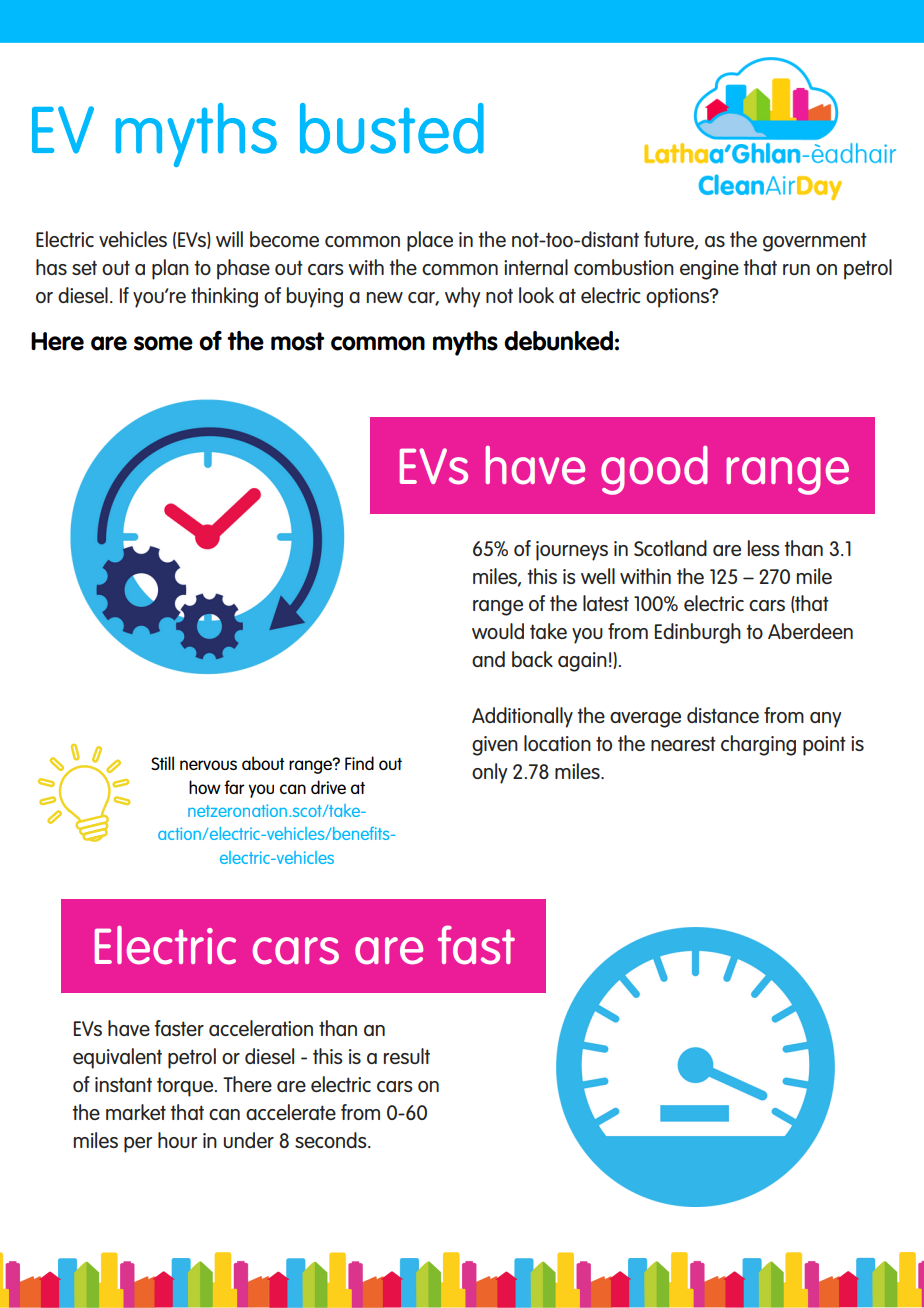 This screenshot has width=924, height=1308. What do you see at coordinates (162, 763) in the screenshot?
I see `Still` at bounding box center [162, 763].
